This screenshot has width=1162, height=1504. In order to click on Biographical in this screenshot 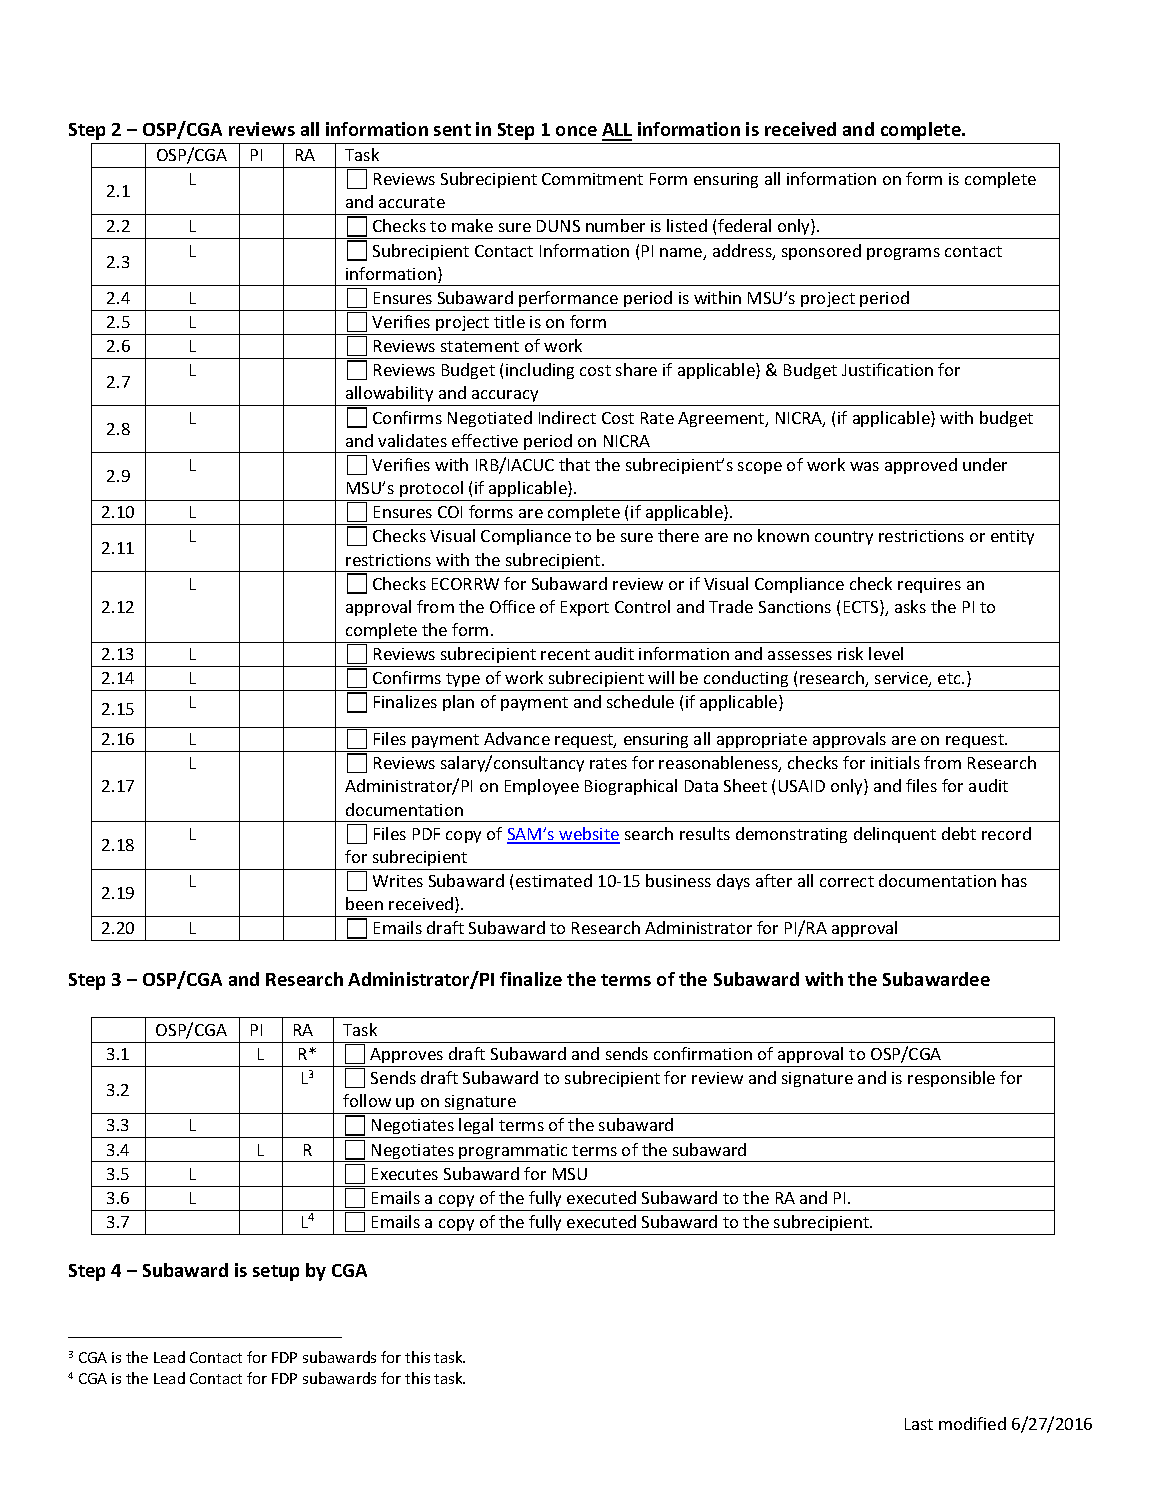, I will do `click(631, 787)`.
